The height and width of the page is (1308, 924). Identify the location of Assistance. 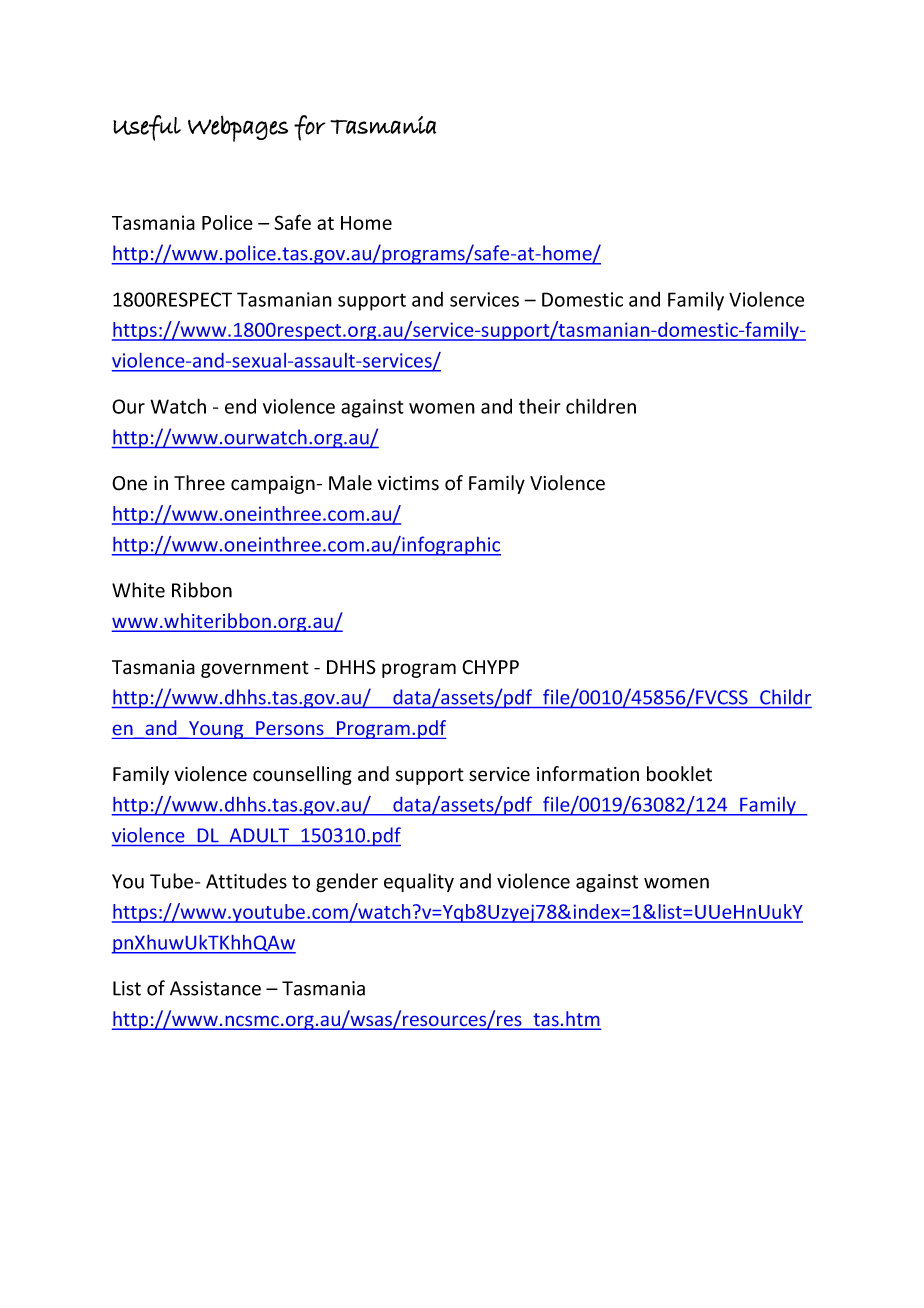
(215, 988).
